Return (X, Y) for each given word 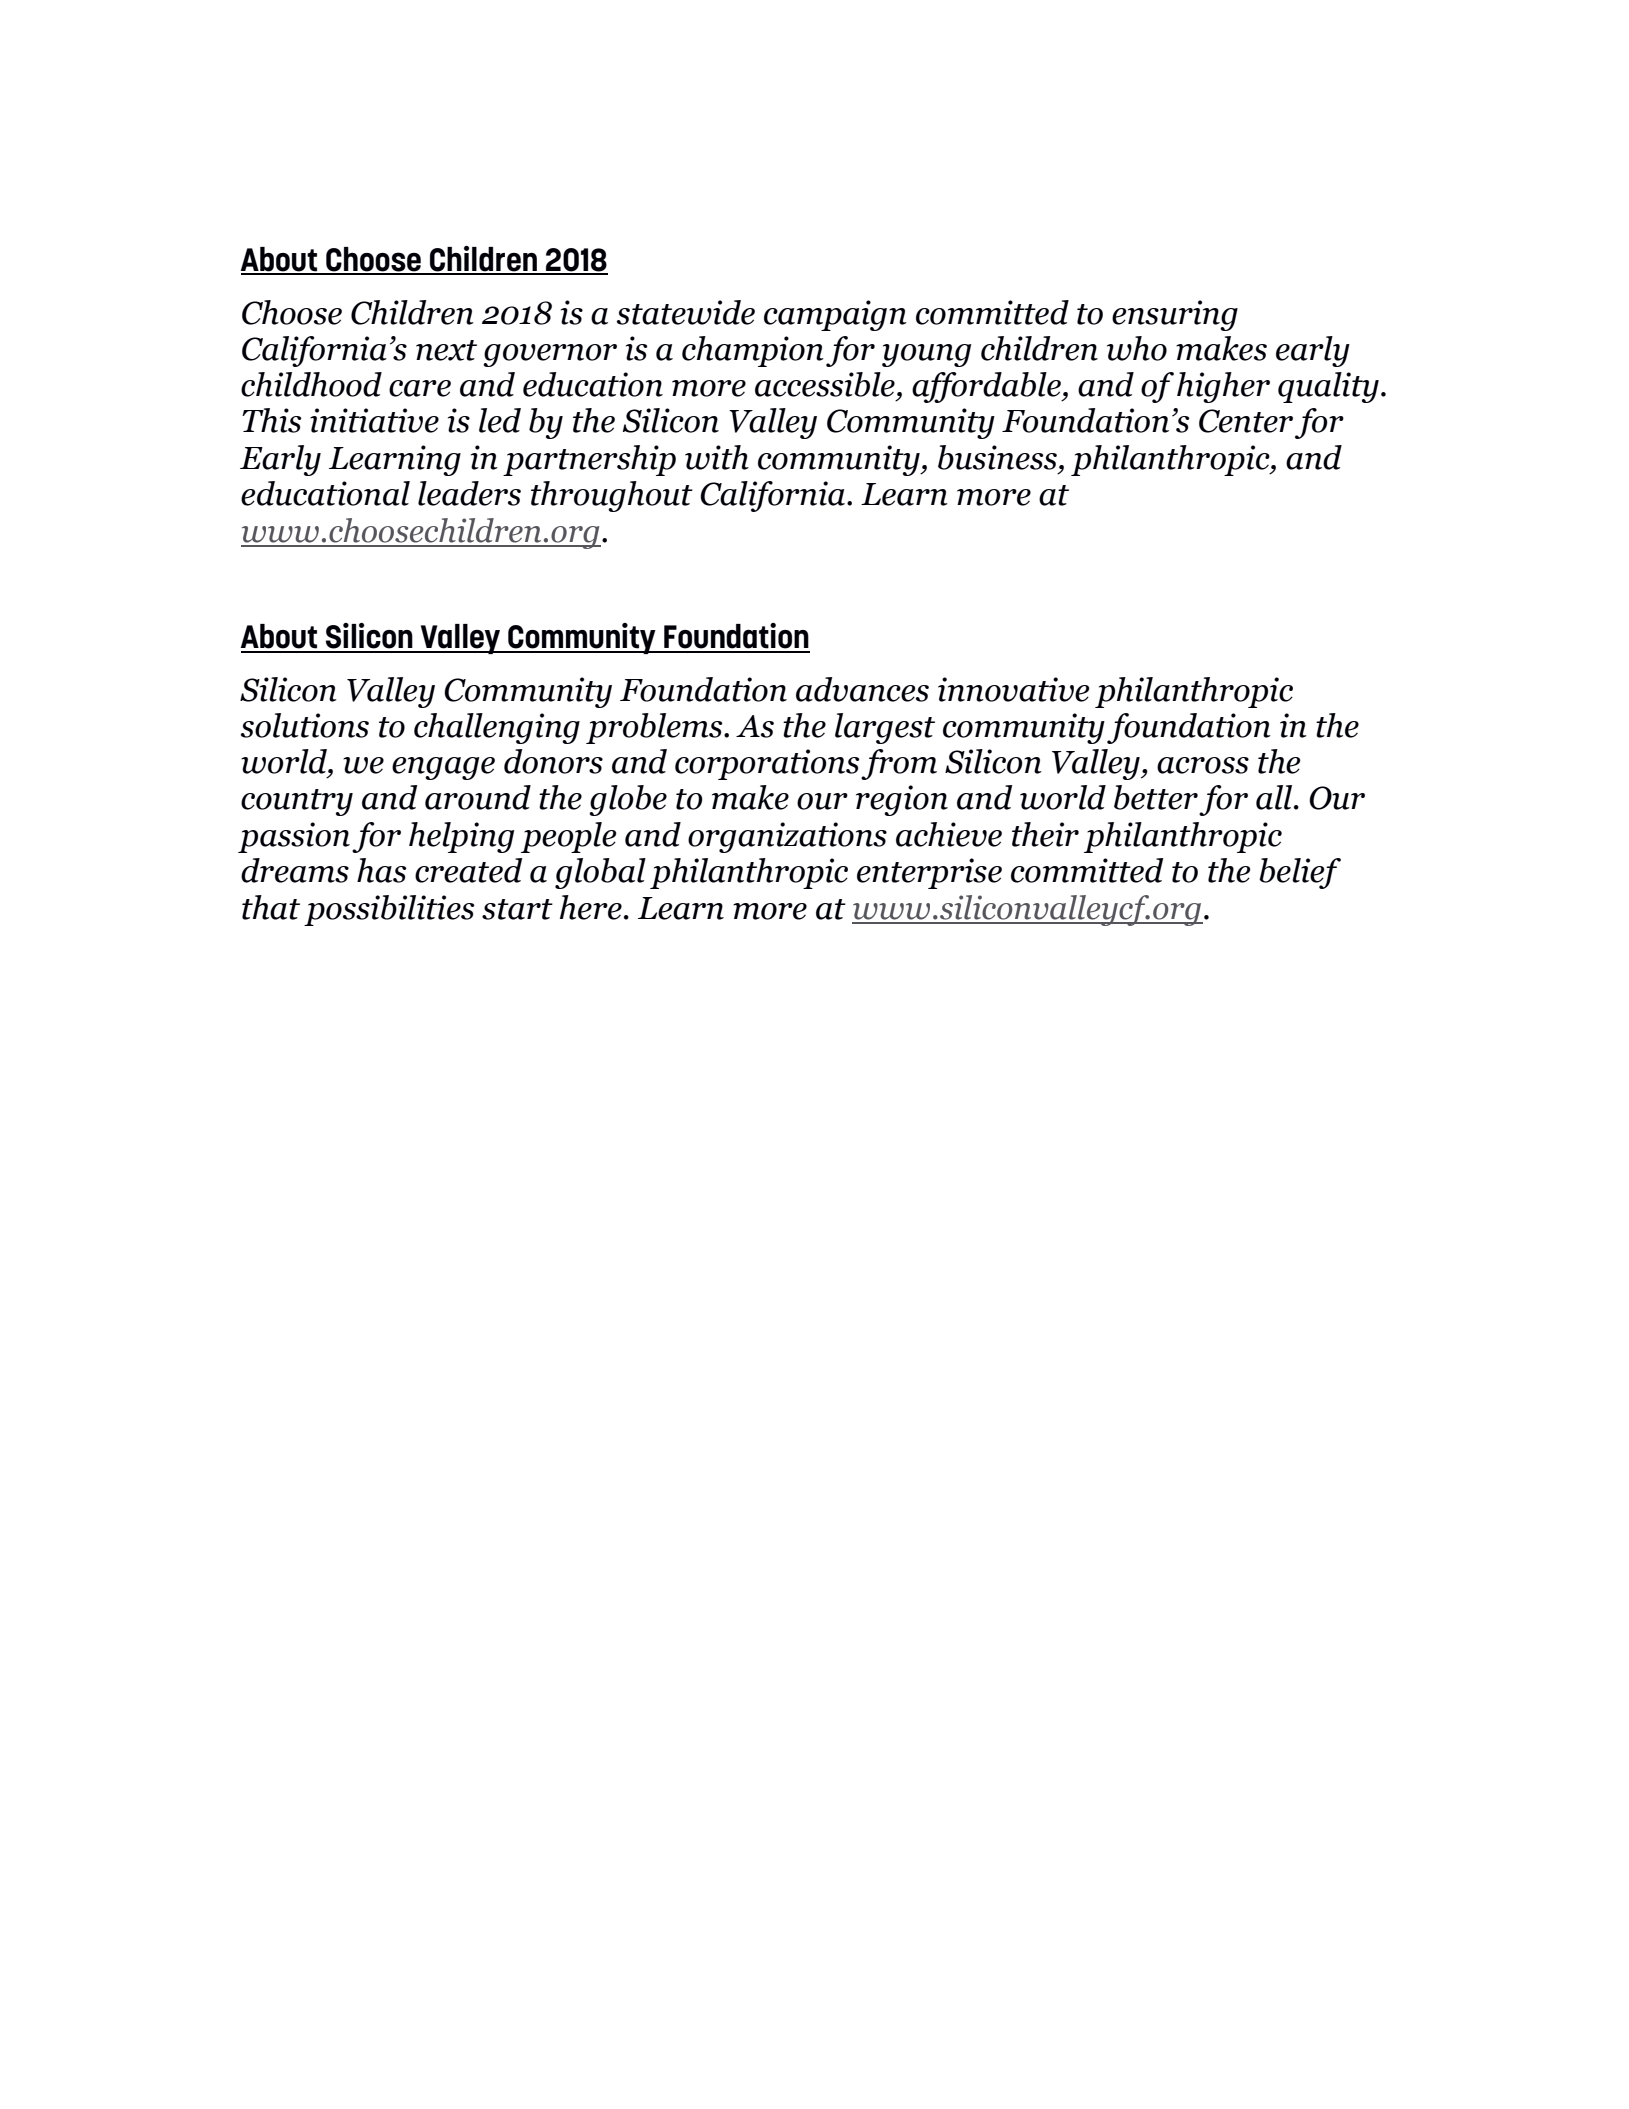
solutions (305, 725)
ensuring (1175, 315)
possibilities (389, 910)
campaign (835, 315)
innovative (1014, 689)
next (446, 350)
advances (862, 689)
